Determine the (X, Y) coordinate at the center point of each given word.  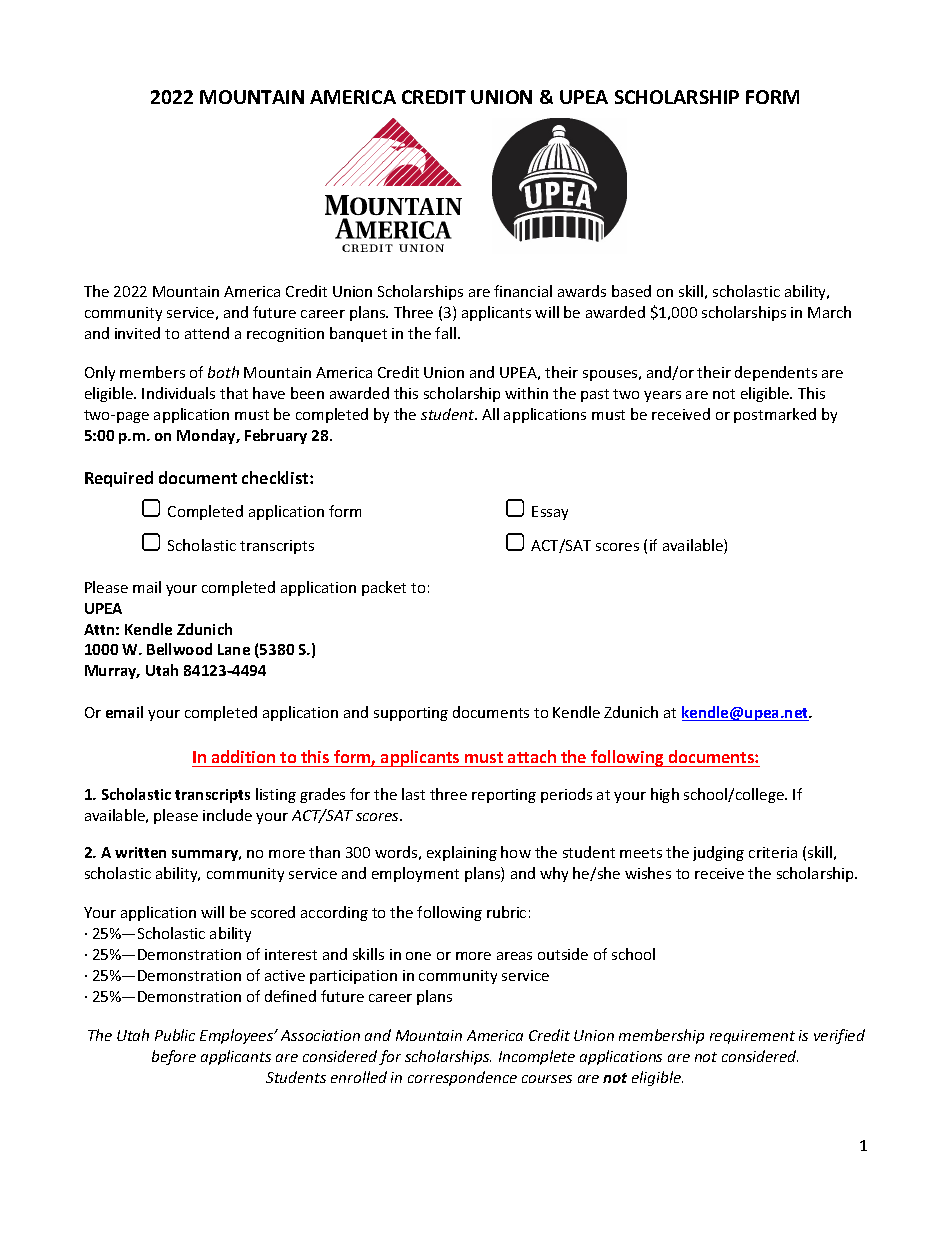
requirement (752, 1037)
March (829, 312)
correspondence (462, 1078)
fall (445, 333)
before (174, 1057)
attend (207, 333)
